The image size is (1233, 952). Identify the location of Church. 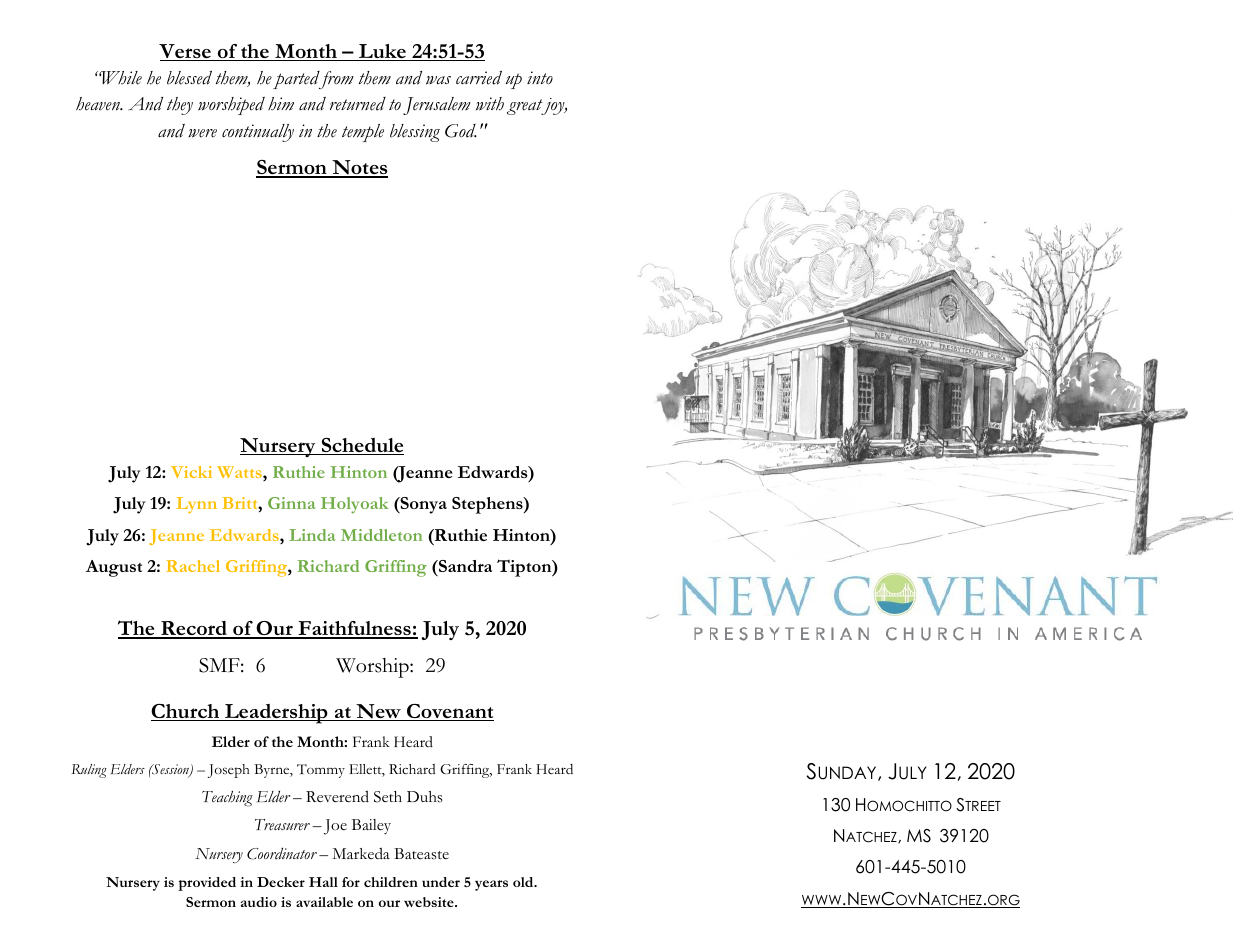
(186, 712).
